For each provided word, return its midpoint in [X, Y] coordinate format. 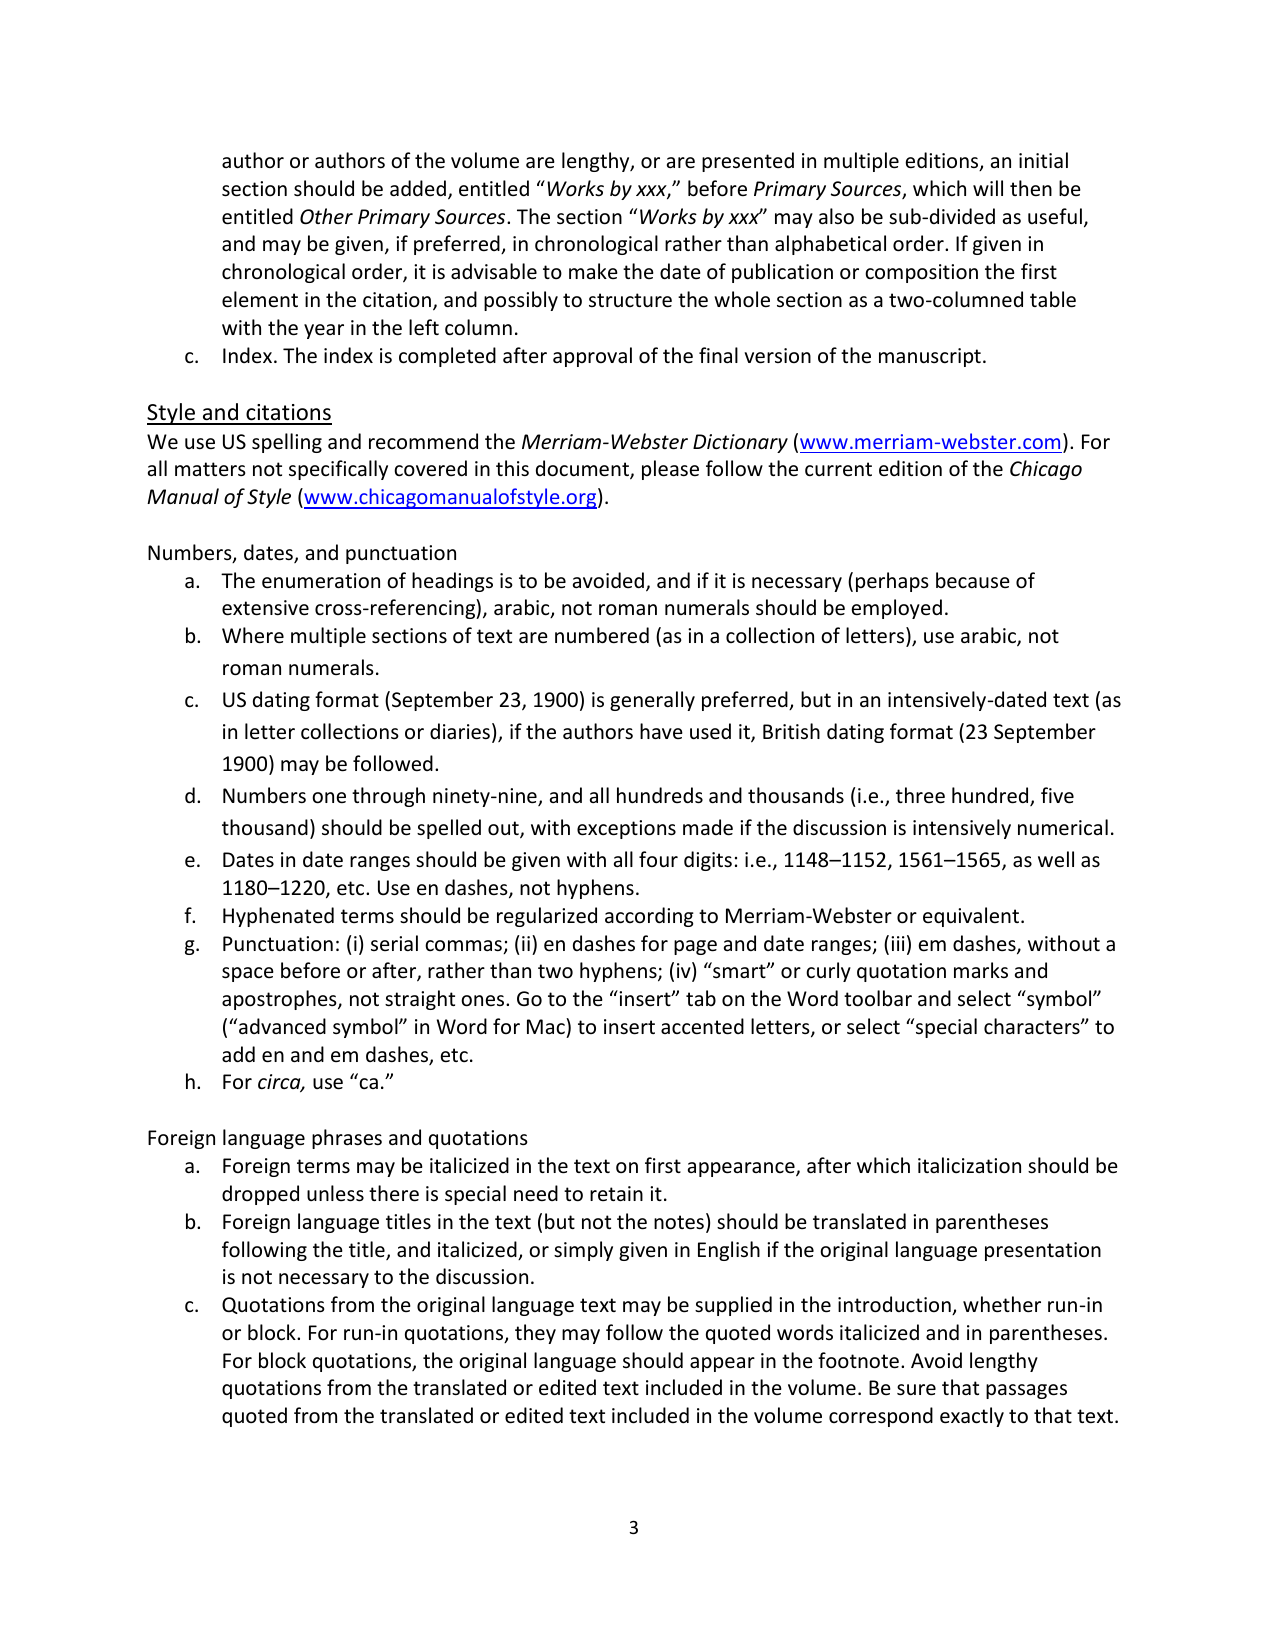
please [670, 470]
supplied [733, 1306]
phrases [347, 1139]
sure [916, 1390]
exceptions [626, 829]
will [988, 188]
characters [1033, 1026]
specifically [338, 470]
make [593, 271]
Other [326, 216]
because [973, 580]
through [388, 797]
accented [702, 1026]
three [920, 795]
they [535, 1334]
